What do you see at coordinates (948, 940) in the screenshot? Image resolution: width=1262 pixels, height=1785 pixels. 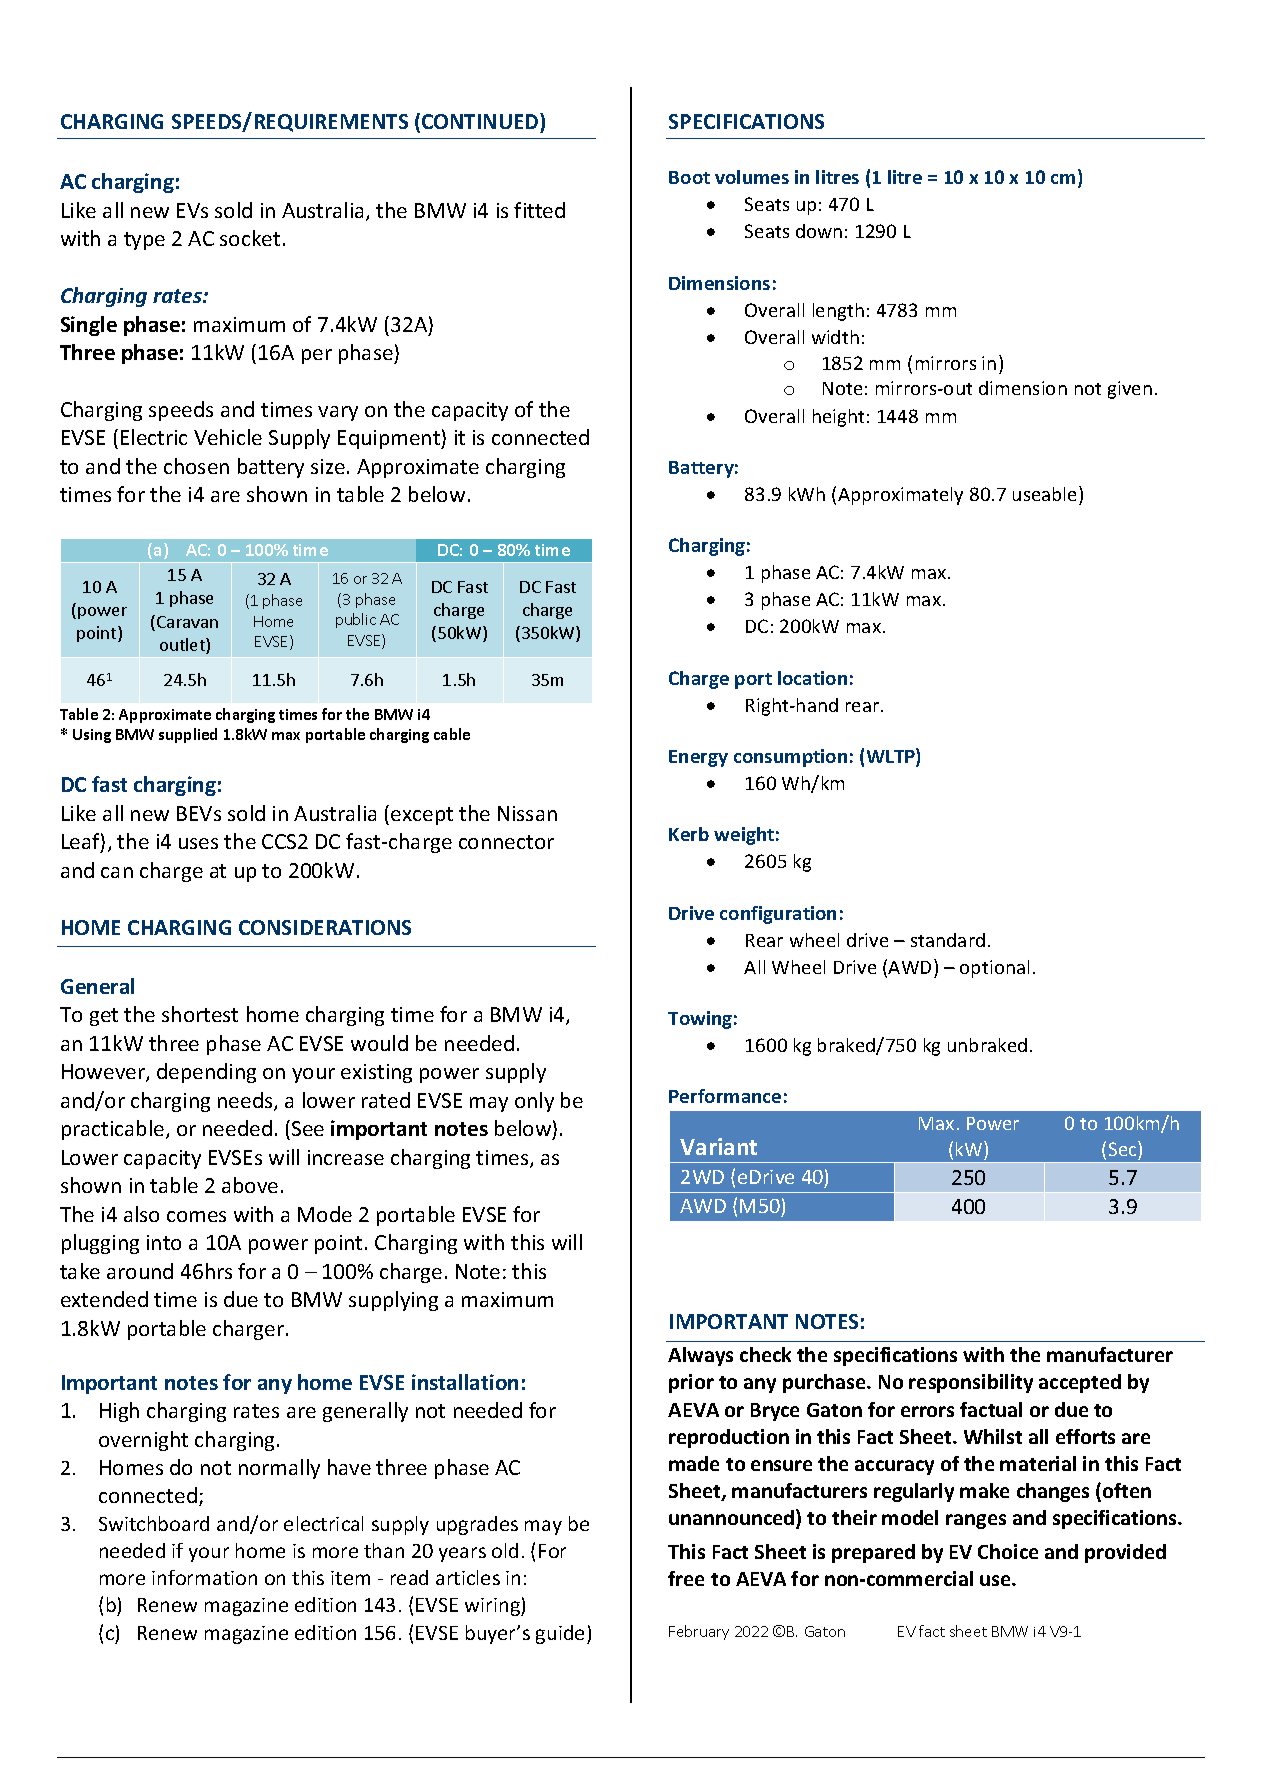 I see `standard` at bounding box center [948, 940].
